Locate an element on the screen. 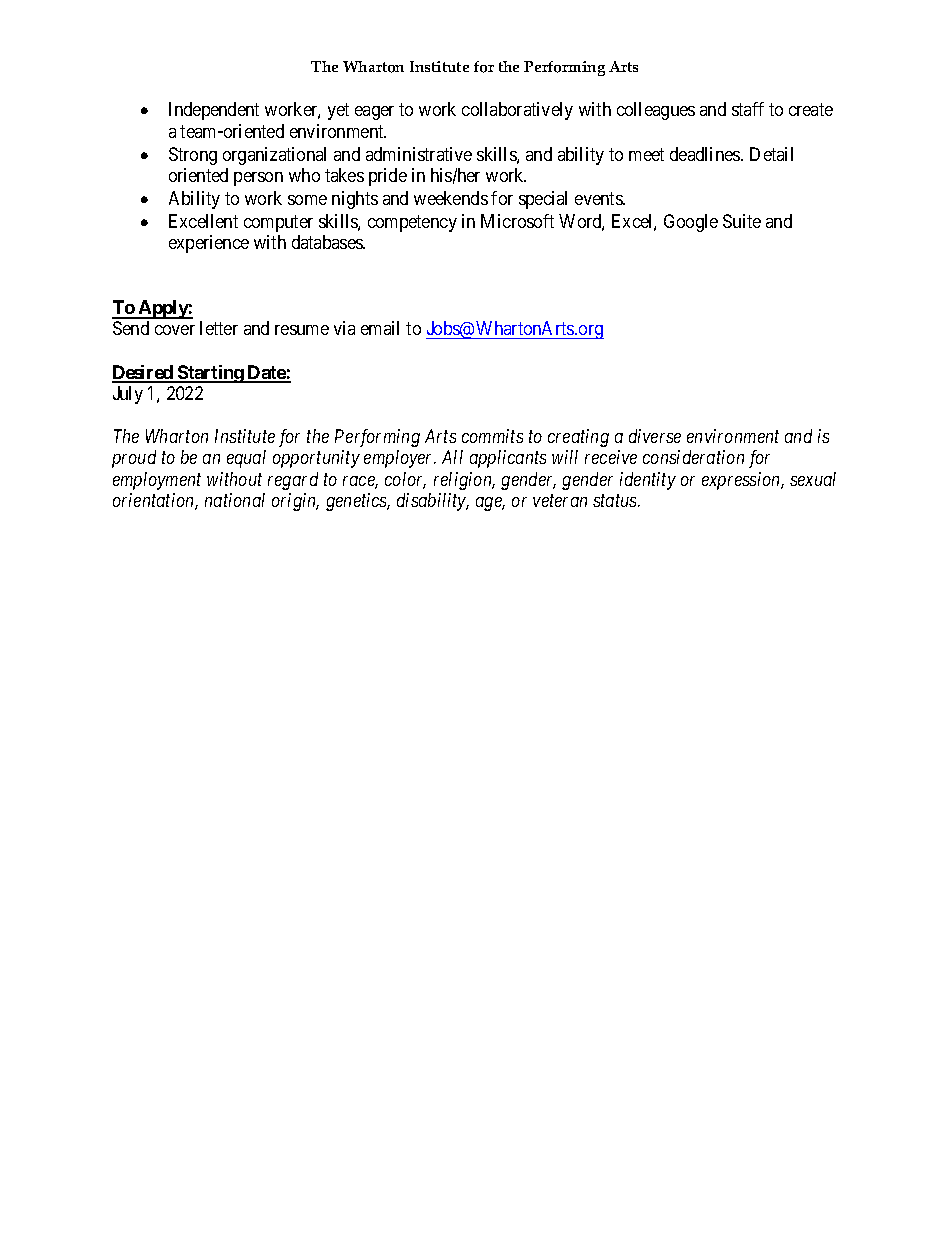 The height and width of the screenshot is (1233, 952). Google is located at coordinates (691, 223).
